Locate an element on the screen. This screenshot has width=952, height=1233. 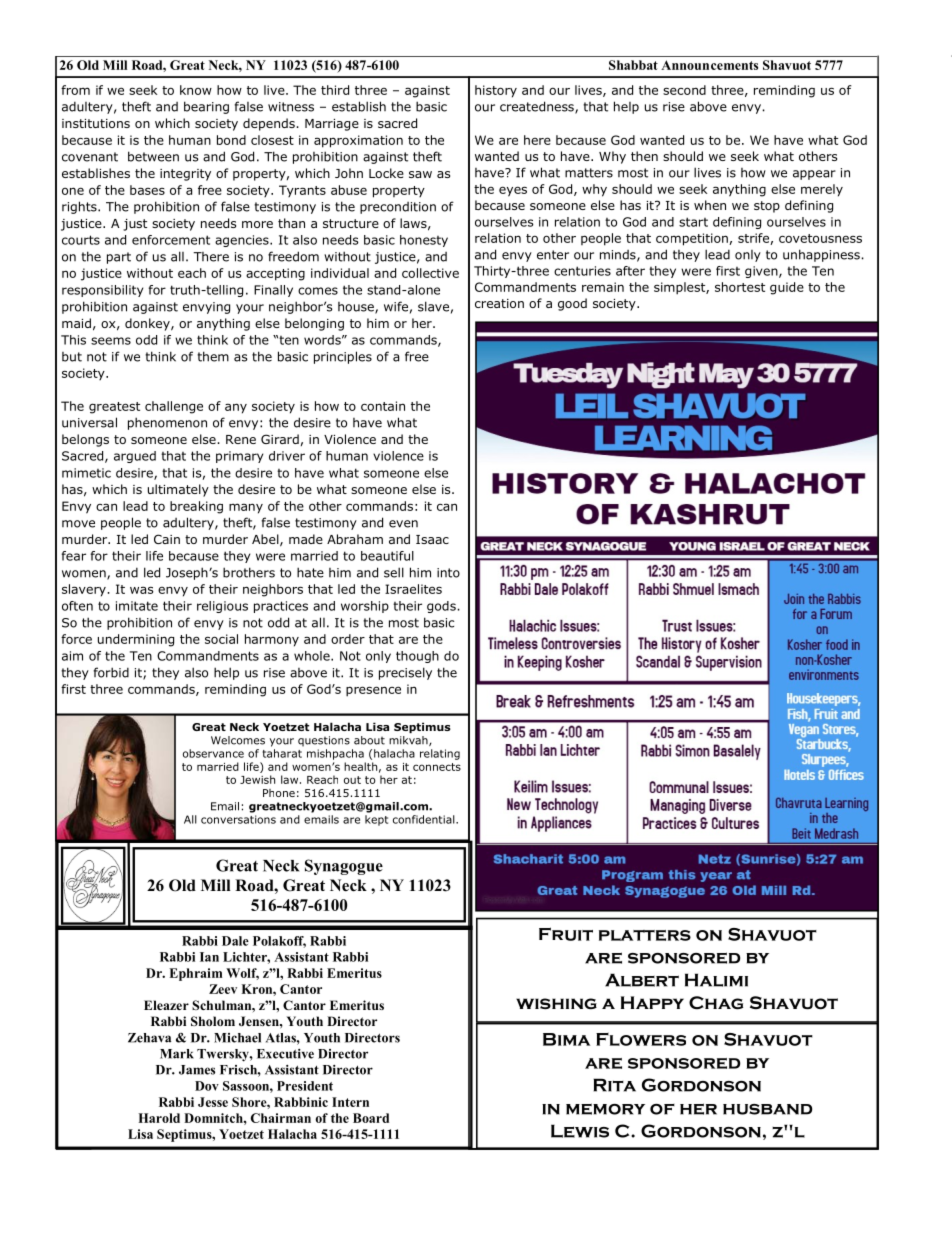
phenomenon is located at coordinates (167, 423).
